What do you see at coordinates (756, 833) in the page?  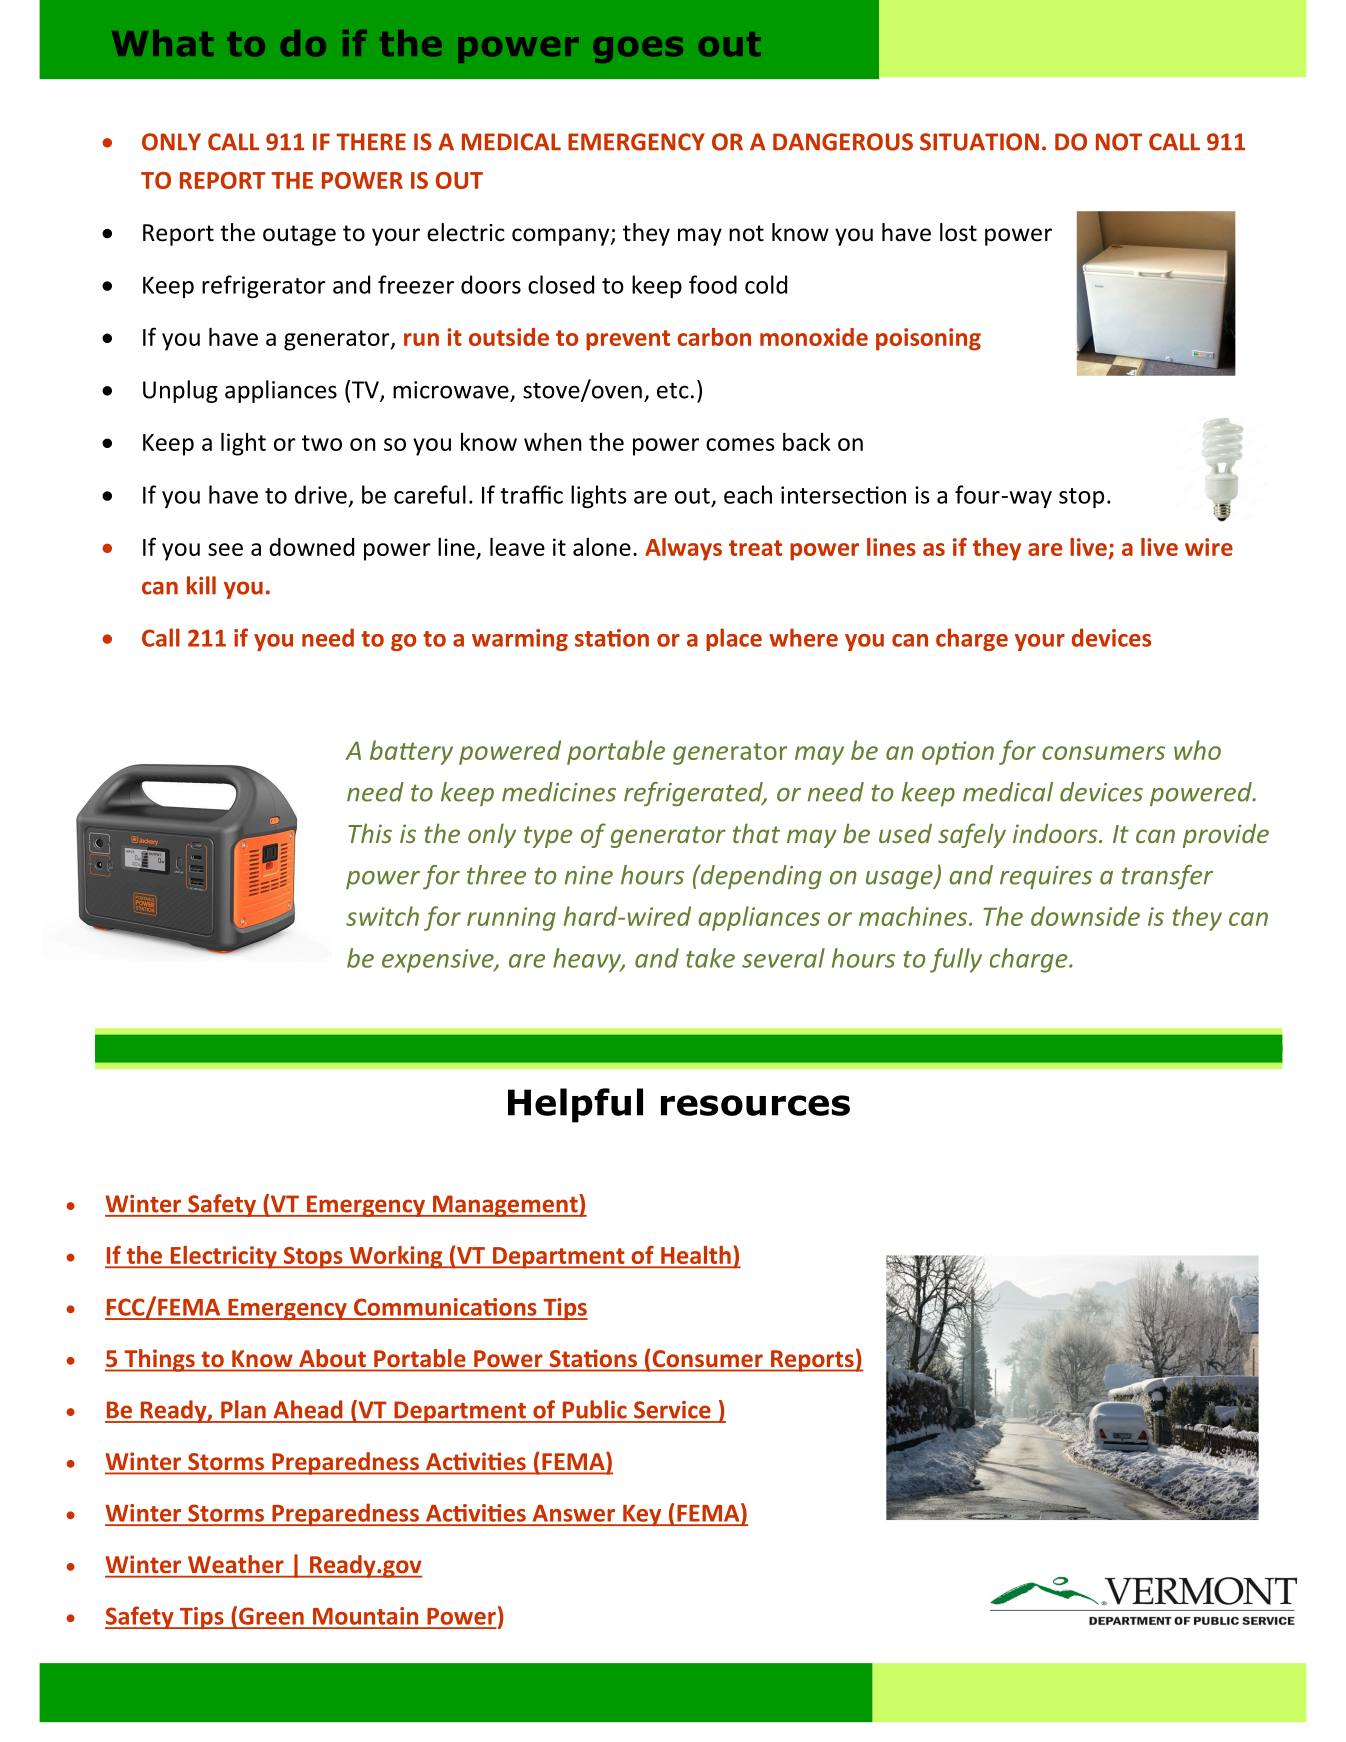 I see `that` at bounding box center [756, 833].
